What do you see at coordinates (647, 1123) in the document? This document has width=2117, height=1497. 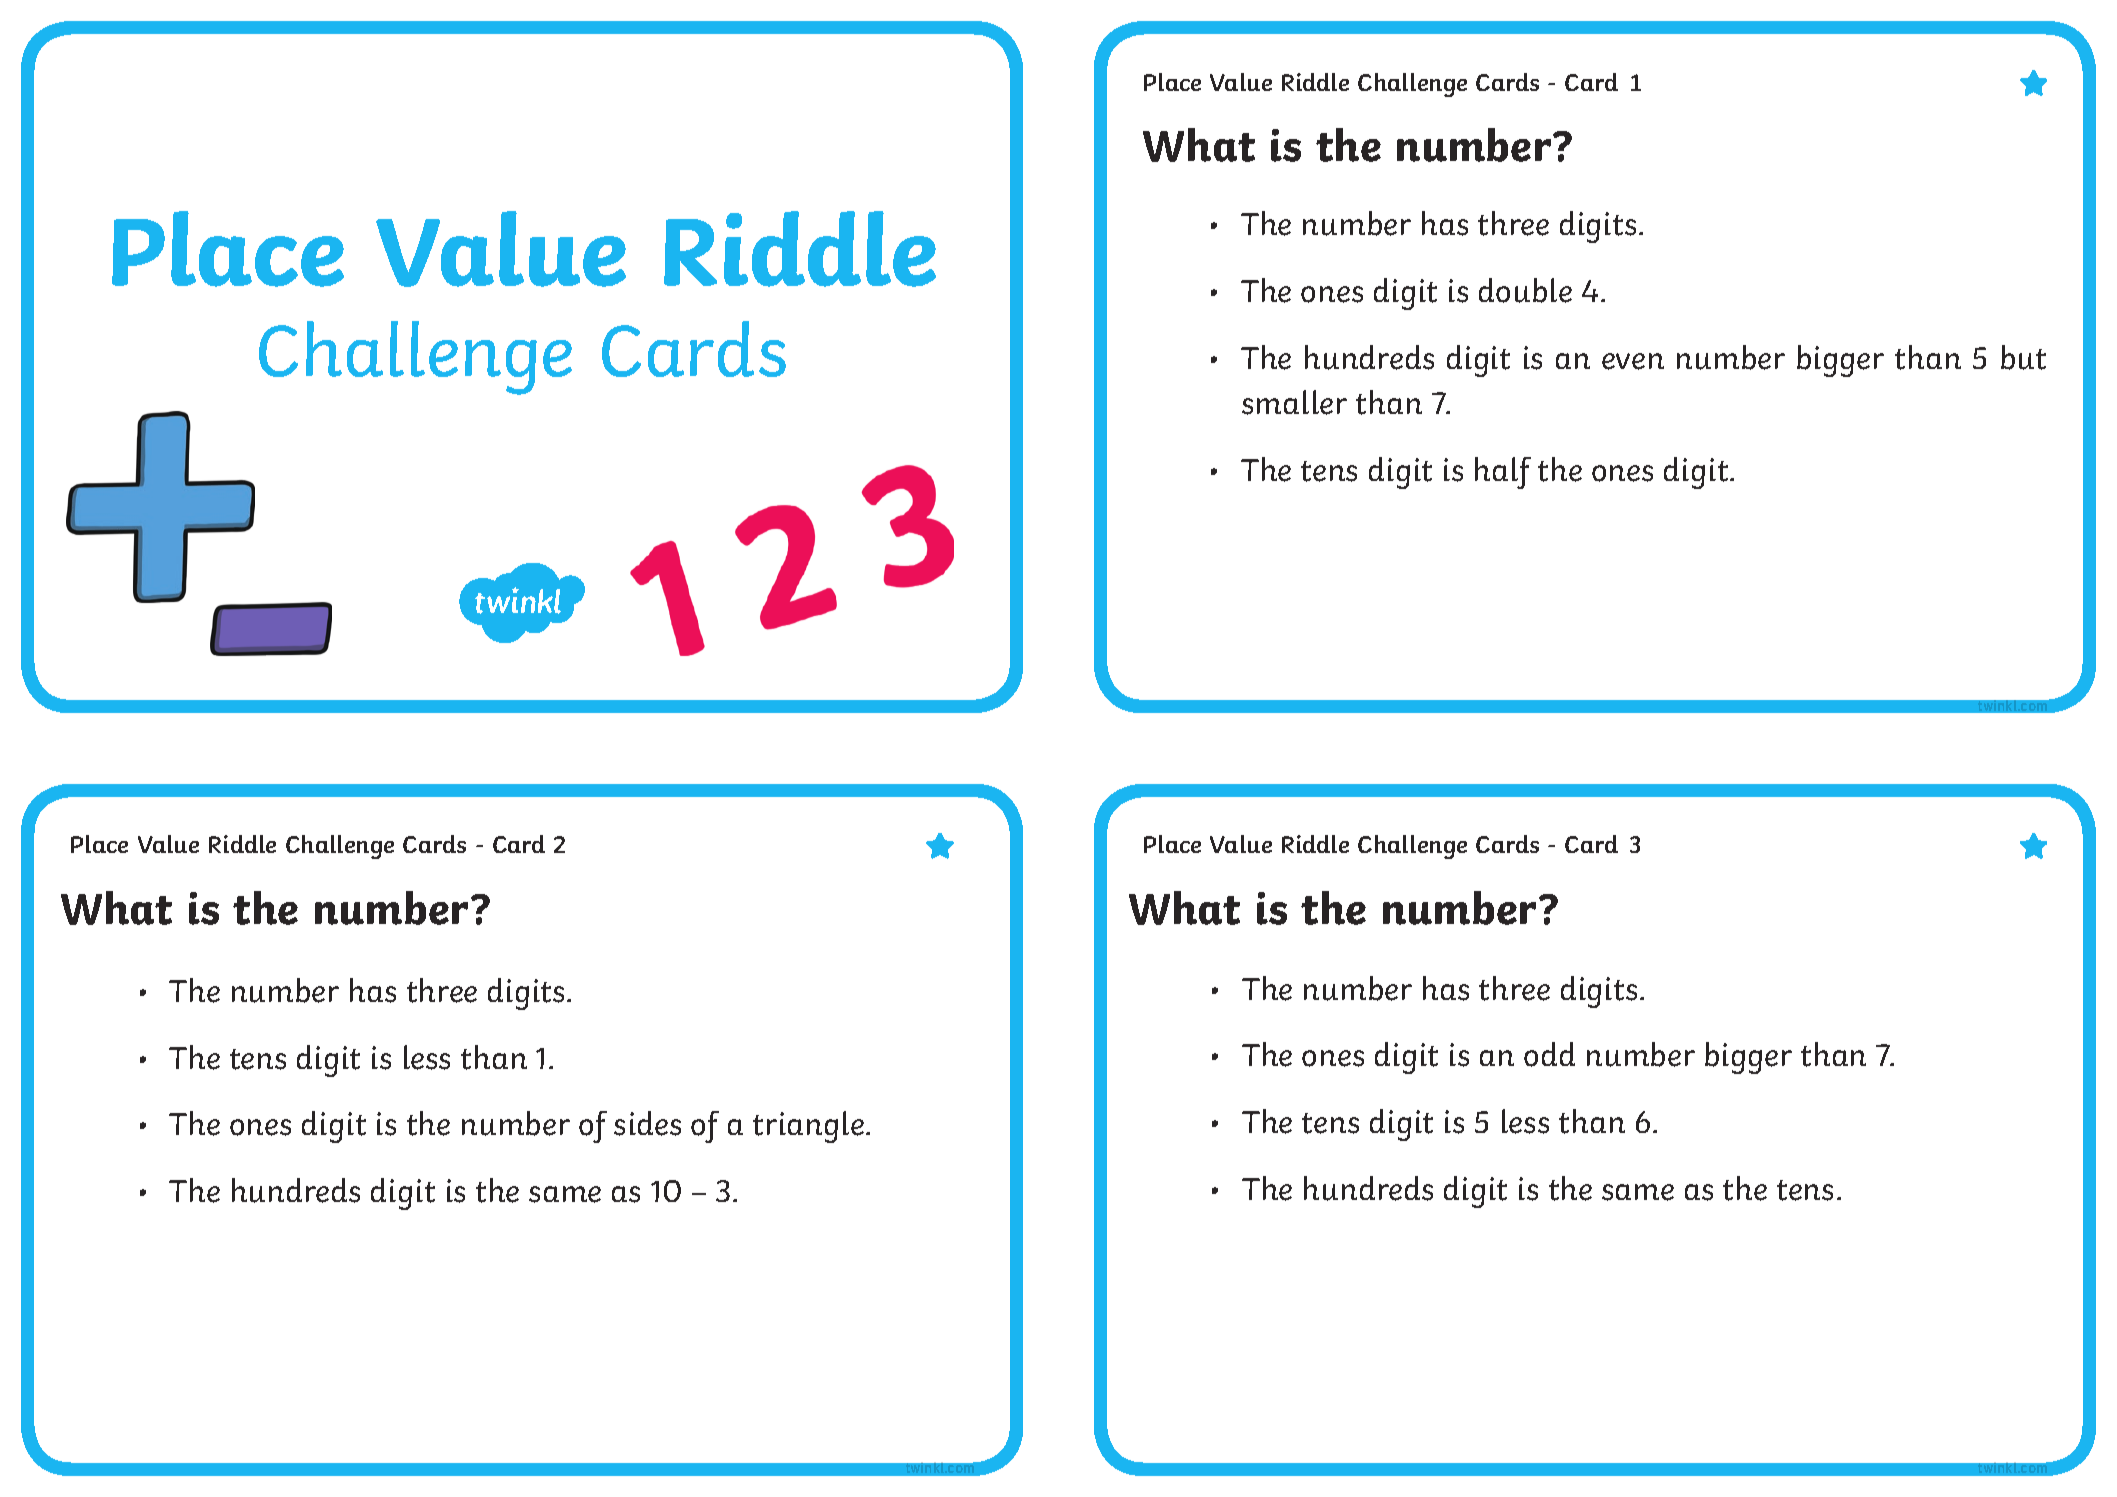 I see `sides` at bounding box center [647, 1123].
